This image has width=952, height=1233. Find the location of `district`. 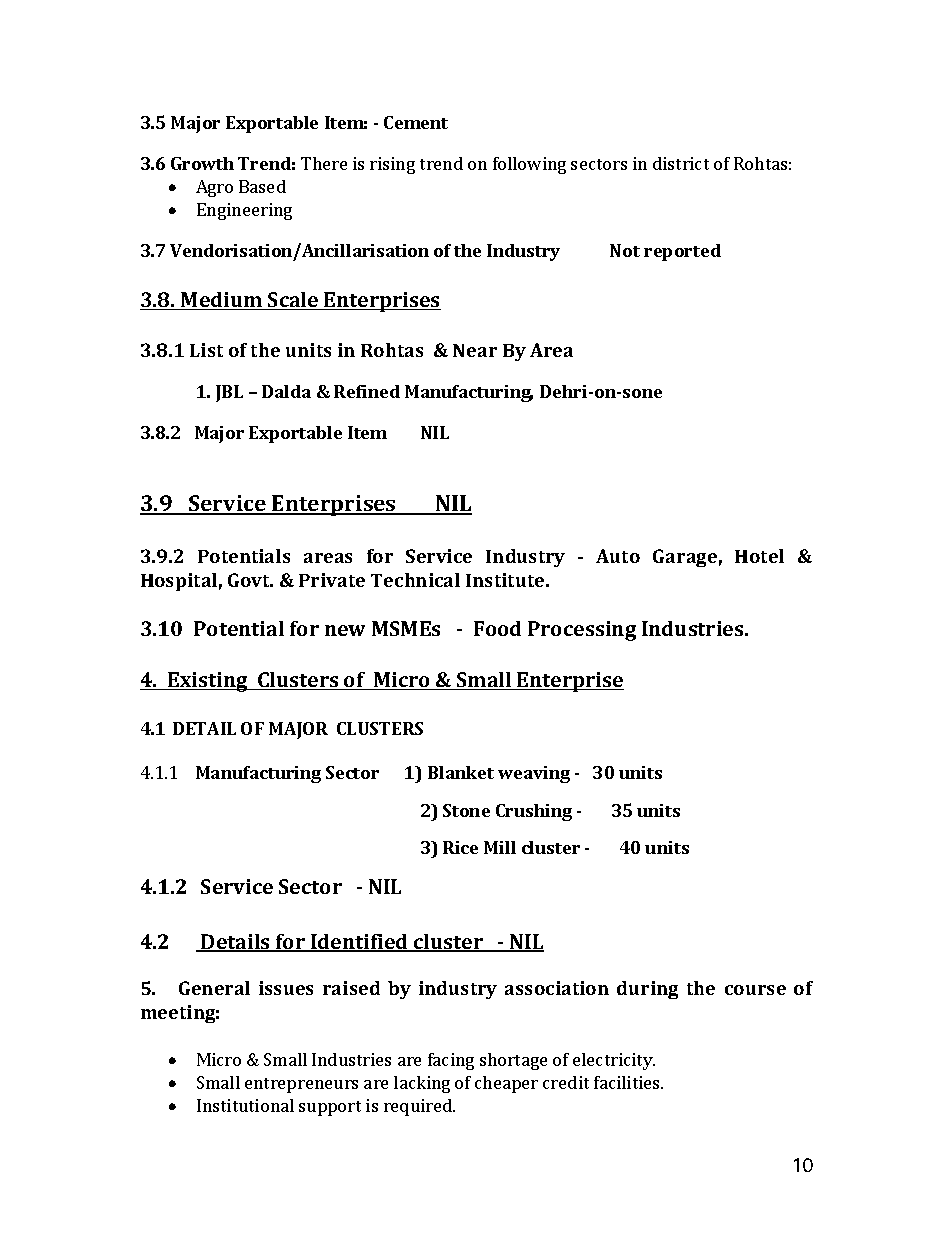

district is located at coordinates (681, 163).
